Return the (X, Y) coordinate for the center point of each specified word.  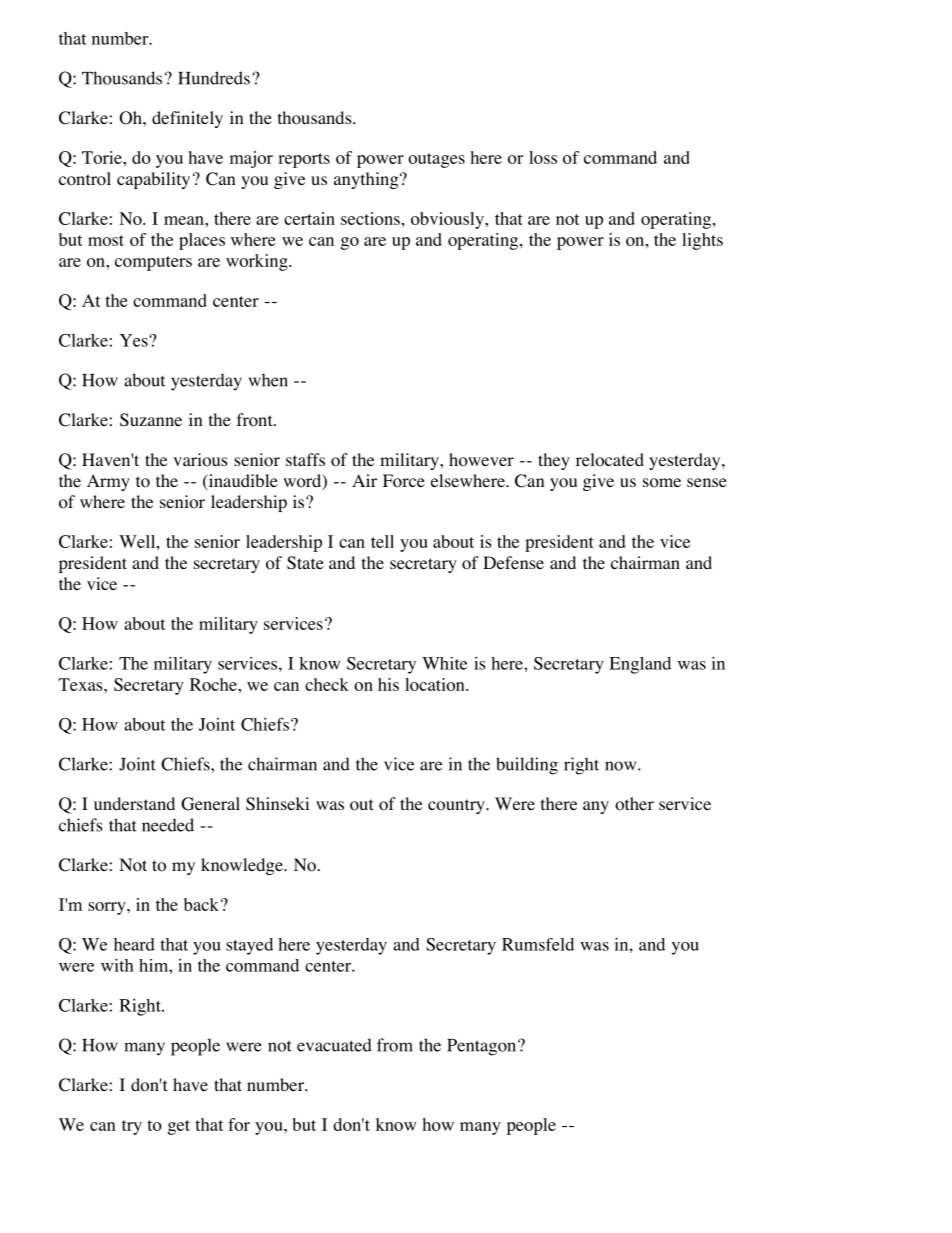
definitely (187, 119)
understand (134, 803)
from (395, 1045)
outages (436, 160)
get (179, 1127)
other (634, 804)
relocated (610, 460)
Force (404, 481)
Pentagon (483, 1047)
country (457, 806)
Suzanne (151, 420)
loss (543, 157)
